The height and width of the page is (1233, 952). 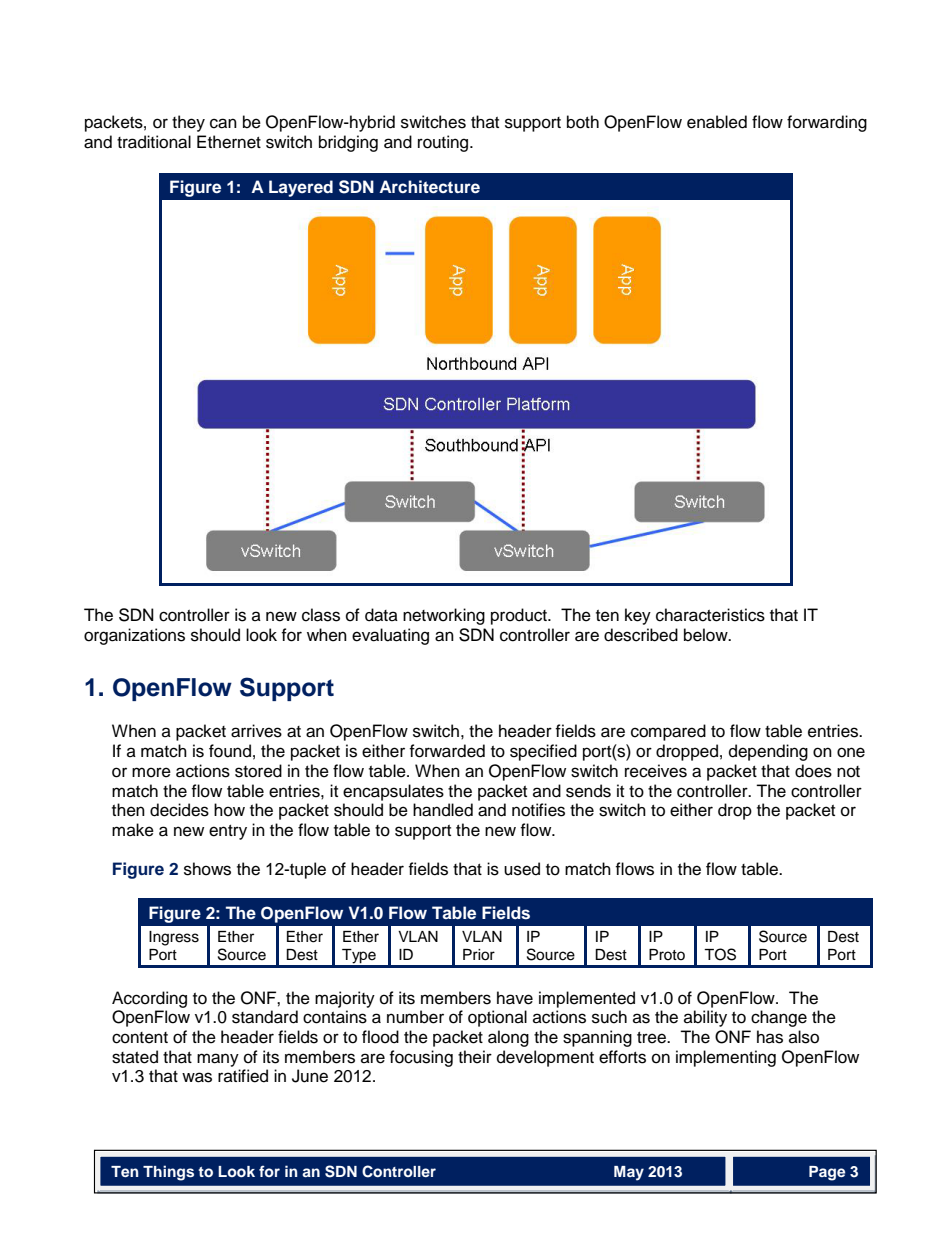 What do you see at coordinates (710, 615) in the page?
I see `characteristics` at bounding box center [710, 615].
